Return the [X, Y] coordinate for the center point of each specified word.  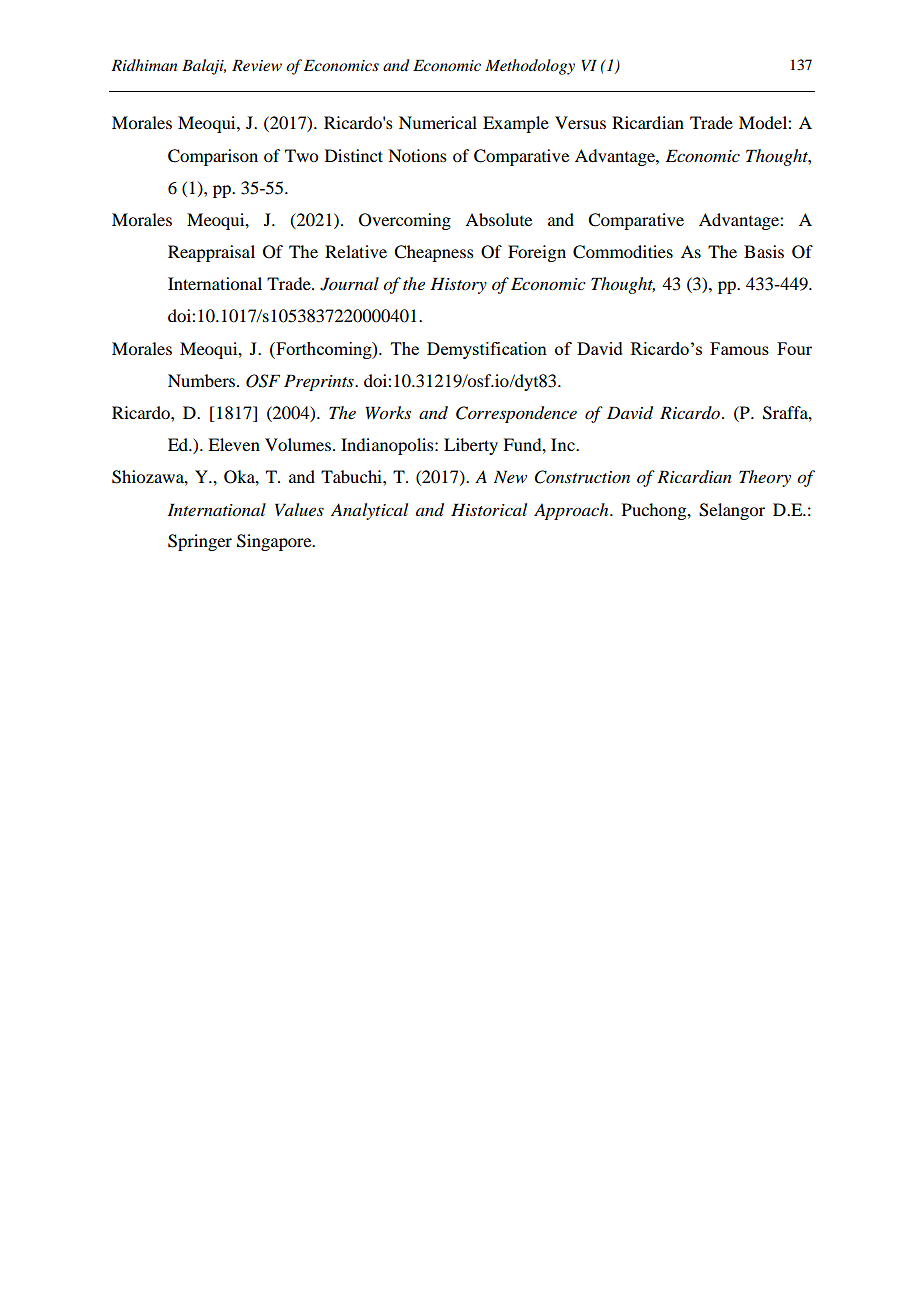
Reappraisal [211, 253]
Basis [764, 251]
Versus [580, 122]
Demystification [487, 350]
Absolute [498, 219]
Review [257, 65]
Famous [739, 348]
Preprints [320, 382]
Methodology [530, 67]
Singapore [275, 542]
